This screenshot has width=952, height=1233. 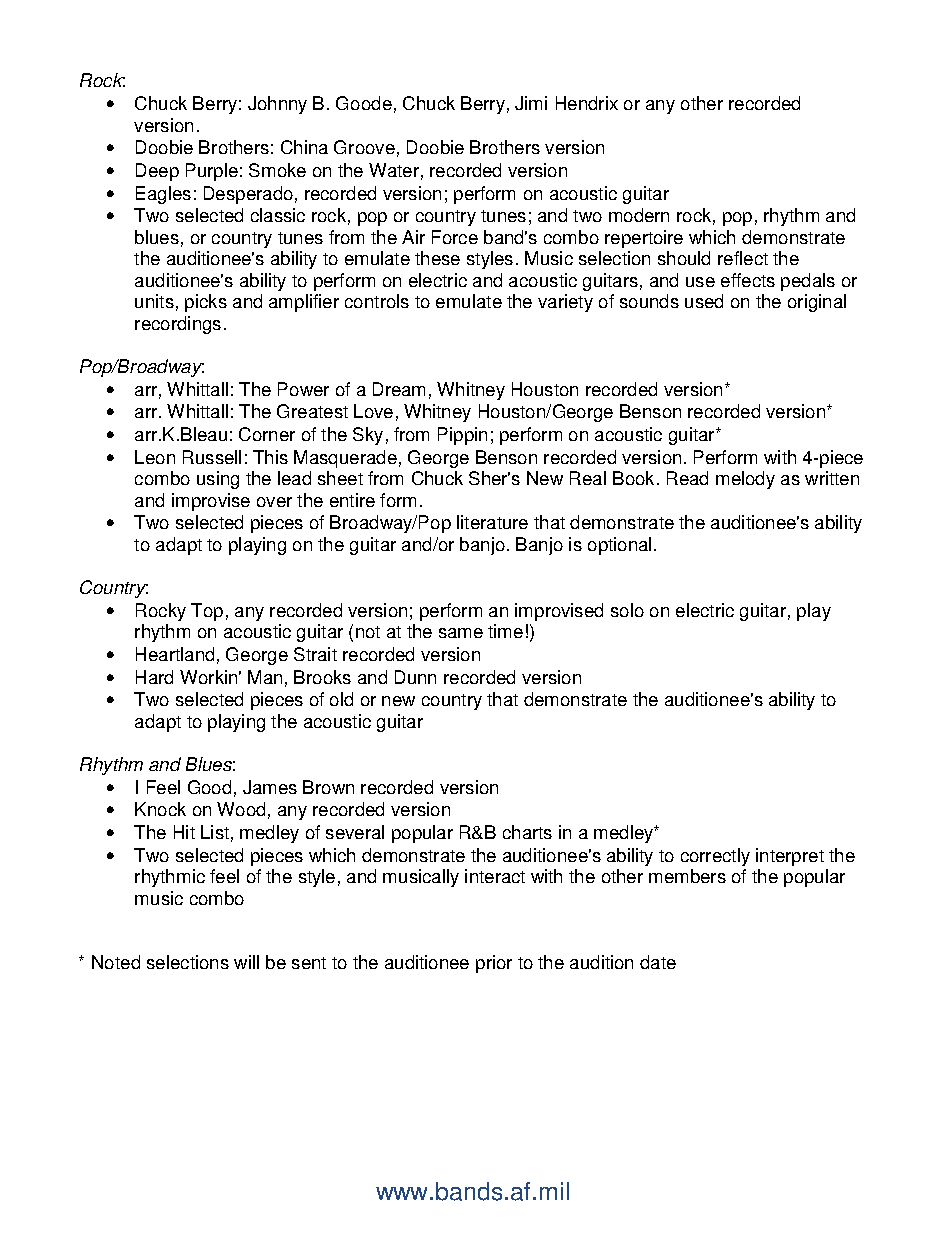 I want to click on will, so click(x=246, y=962).
